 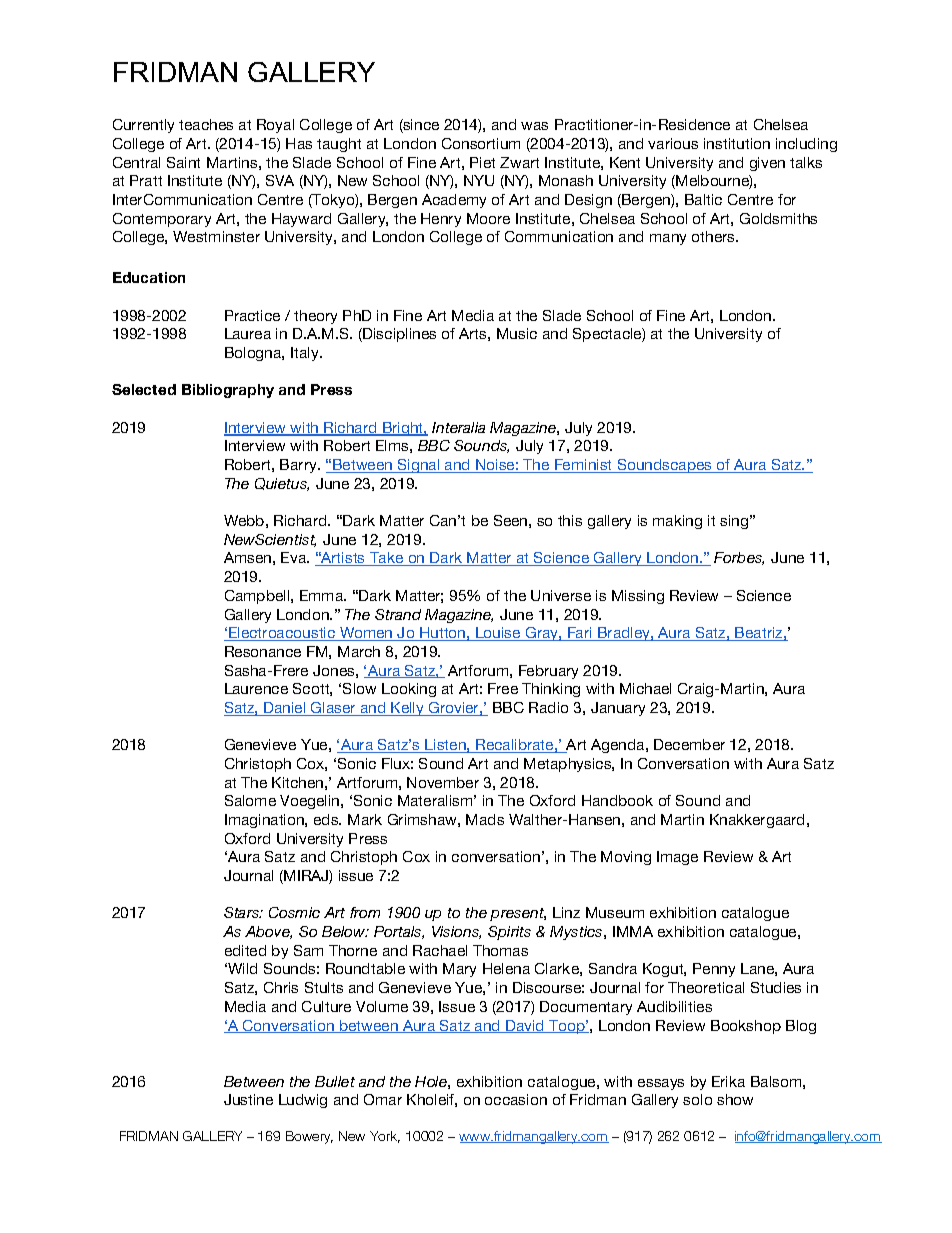 What do you see at coordinates (482, 162) in the screenshot?
I see `Piet` at bounding box center [482, 162].
